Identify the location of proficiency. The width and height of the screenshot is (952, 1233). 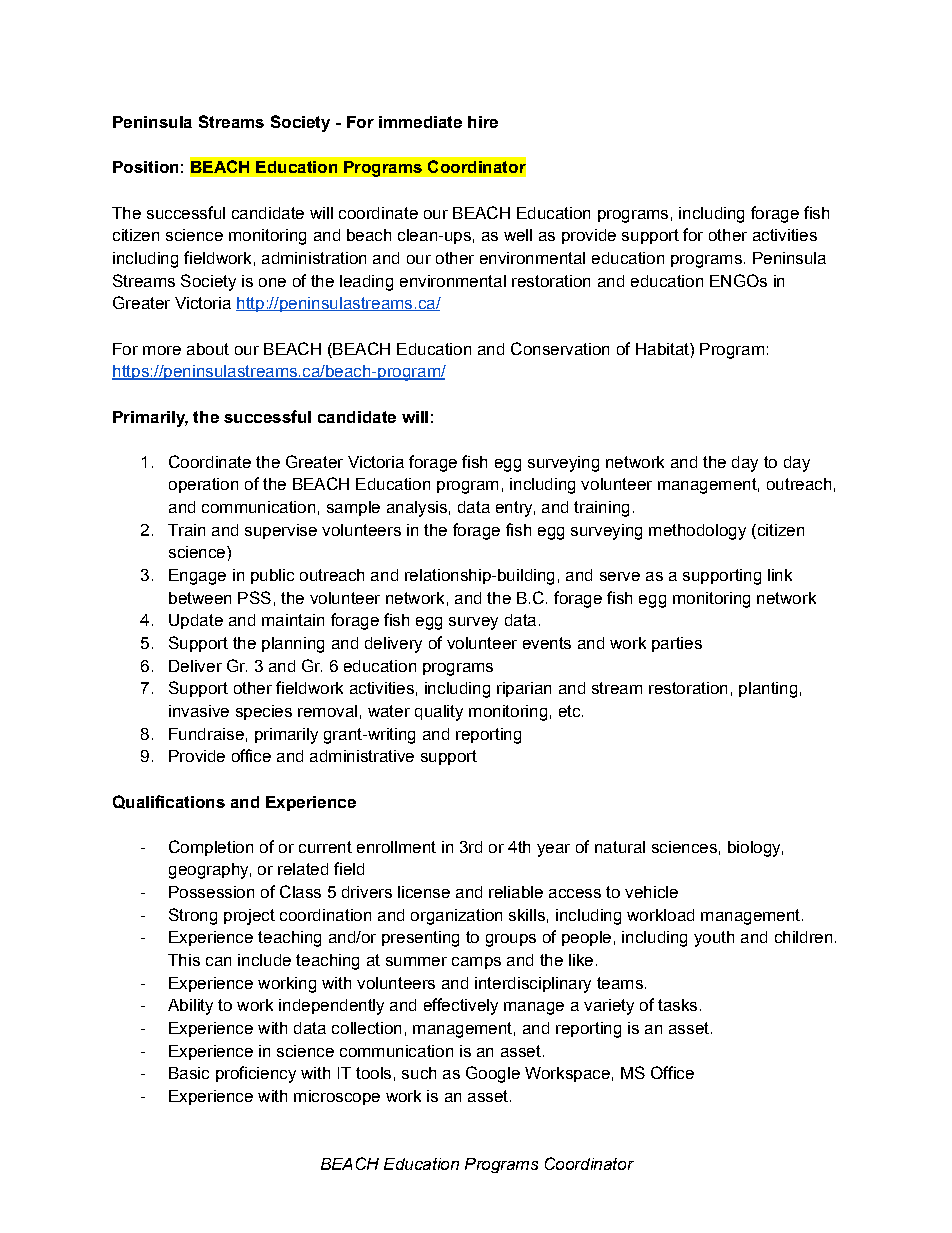
(256, 1074).
